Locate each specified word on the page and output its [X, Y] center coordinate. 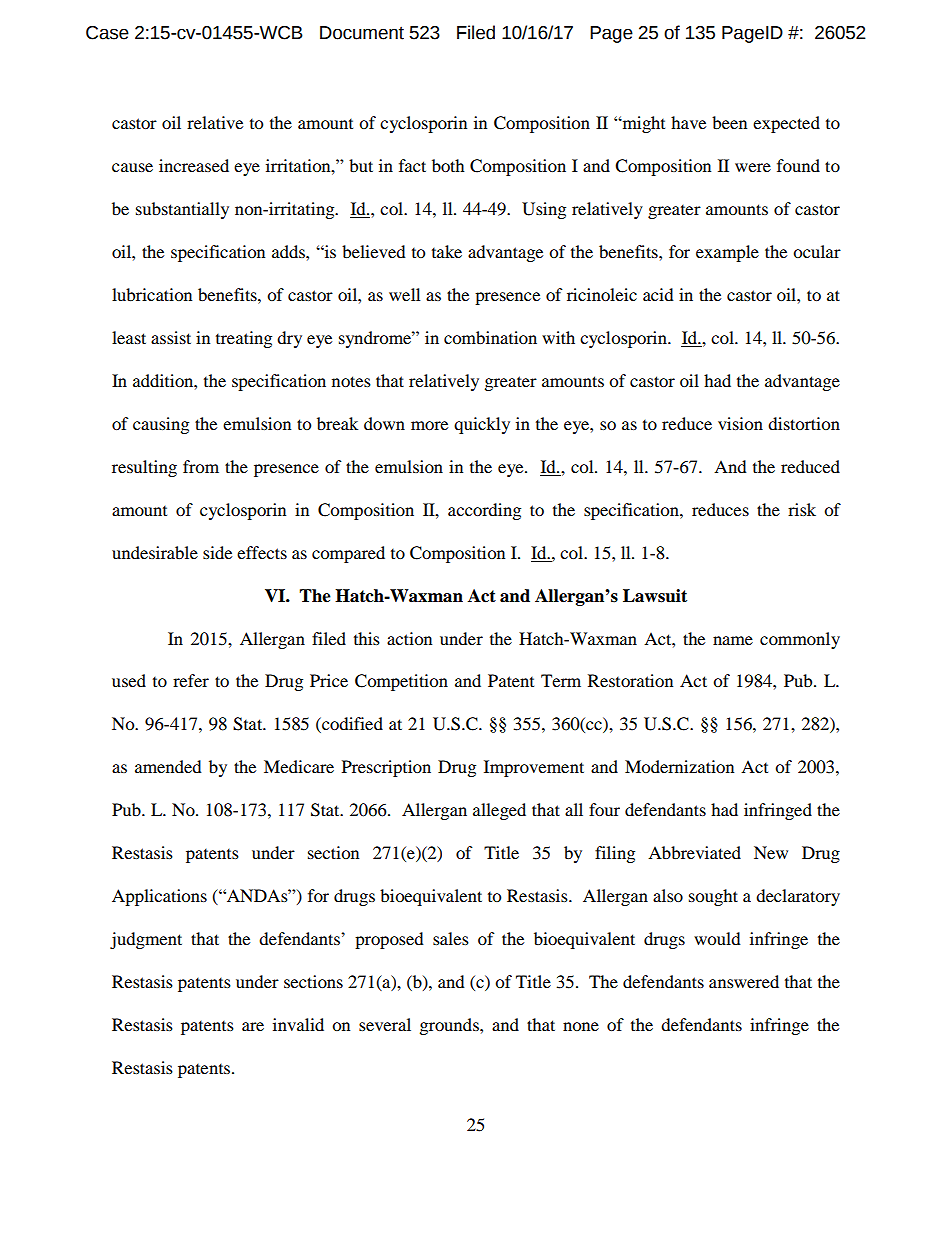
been [729, 122]
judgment [146, 940]
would [717, 938]
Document [362, 33]
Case [107, 33]
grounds [450, 1026]
